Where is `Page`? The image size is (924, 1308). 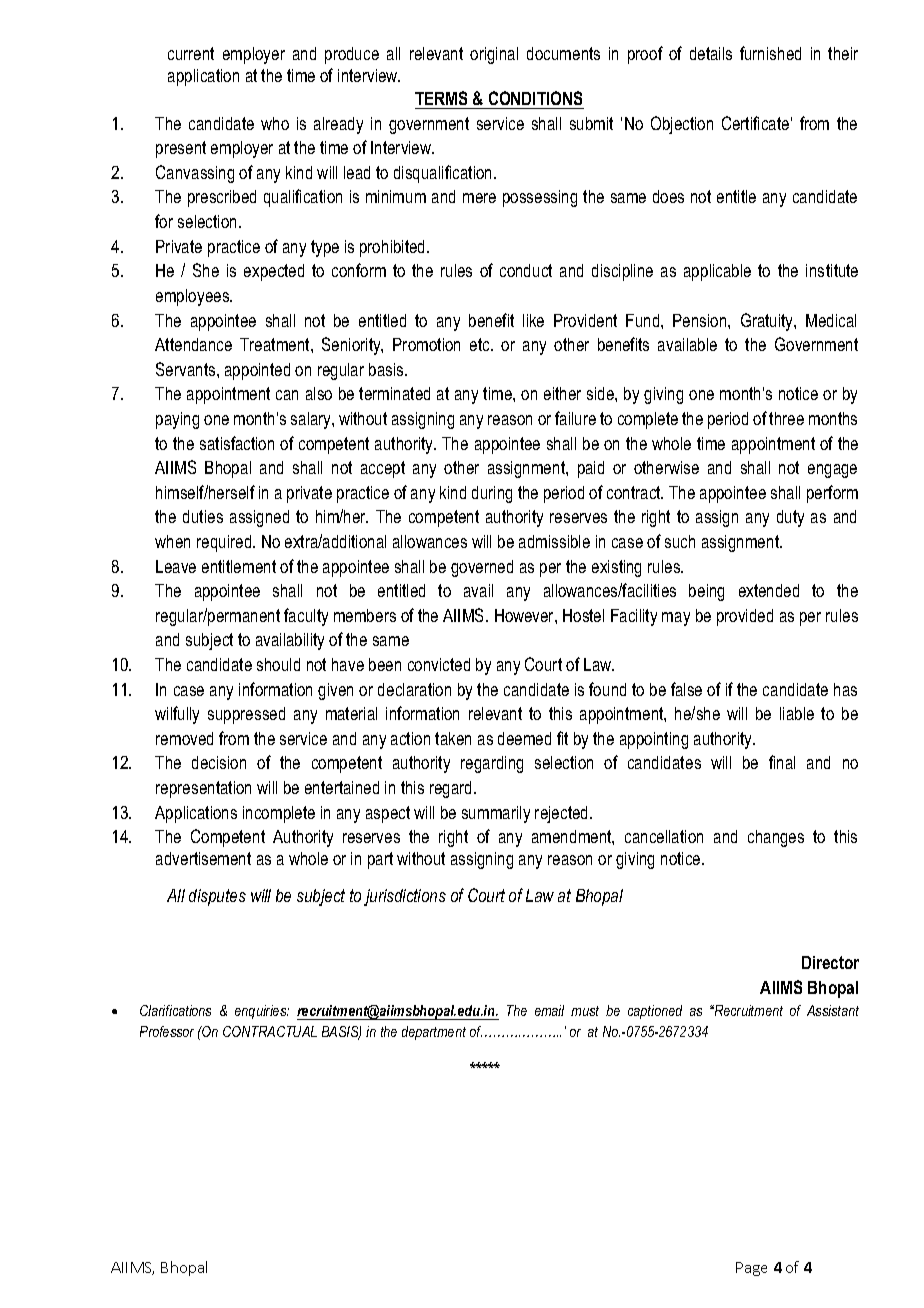 Page is located at coordinates (751, 1269).
